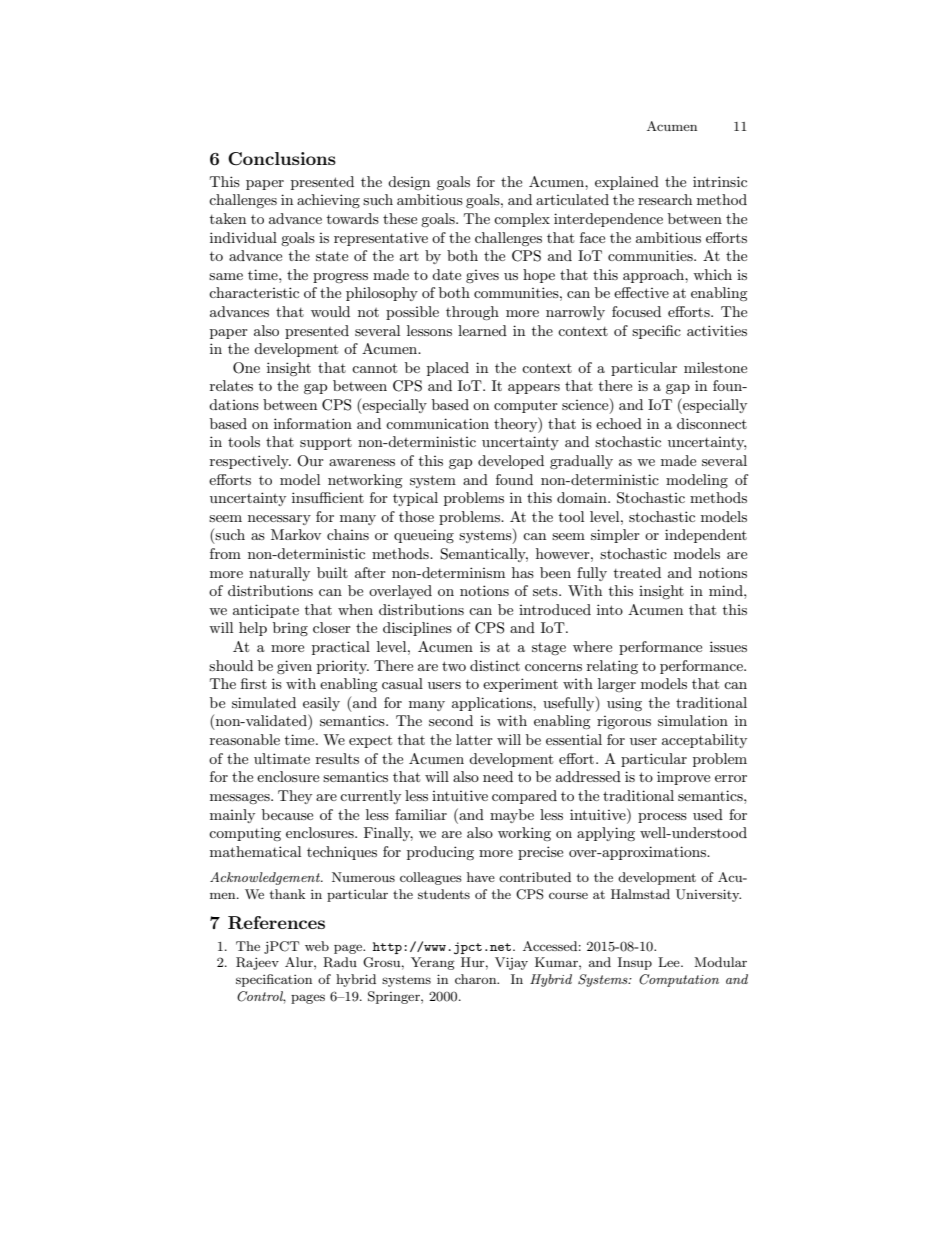  What do you see at coordinates (313, 423) in the document?
I see `information` at bounding box center [313, 423].
